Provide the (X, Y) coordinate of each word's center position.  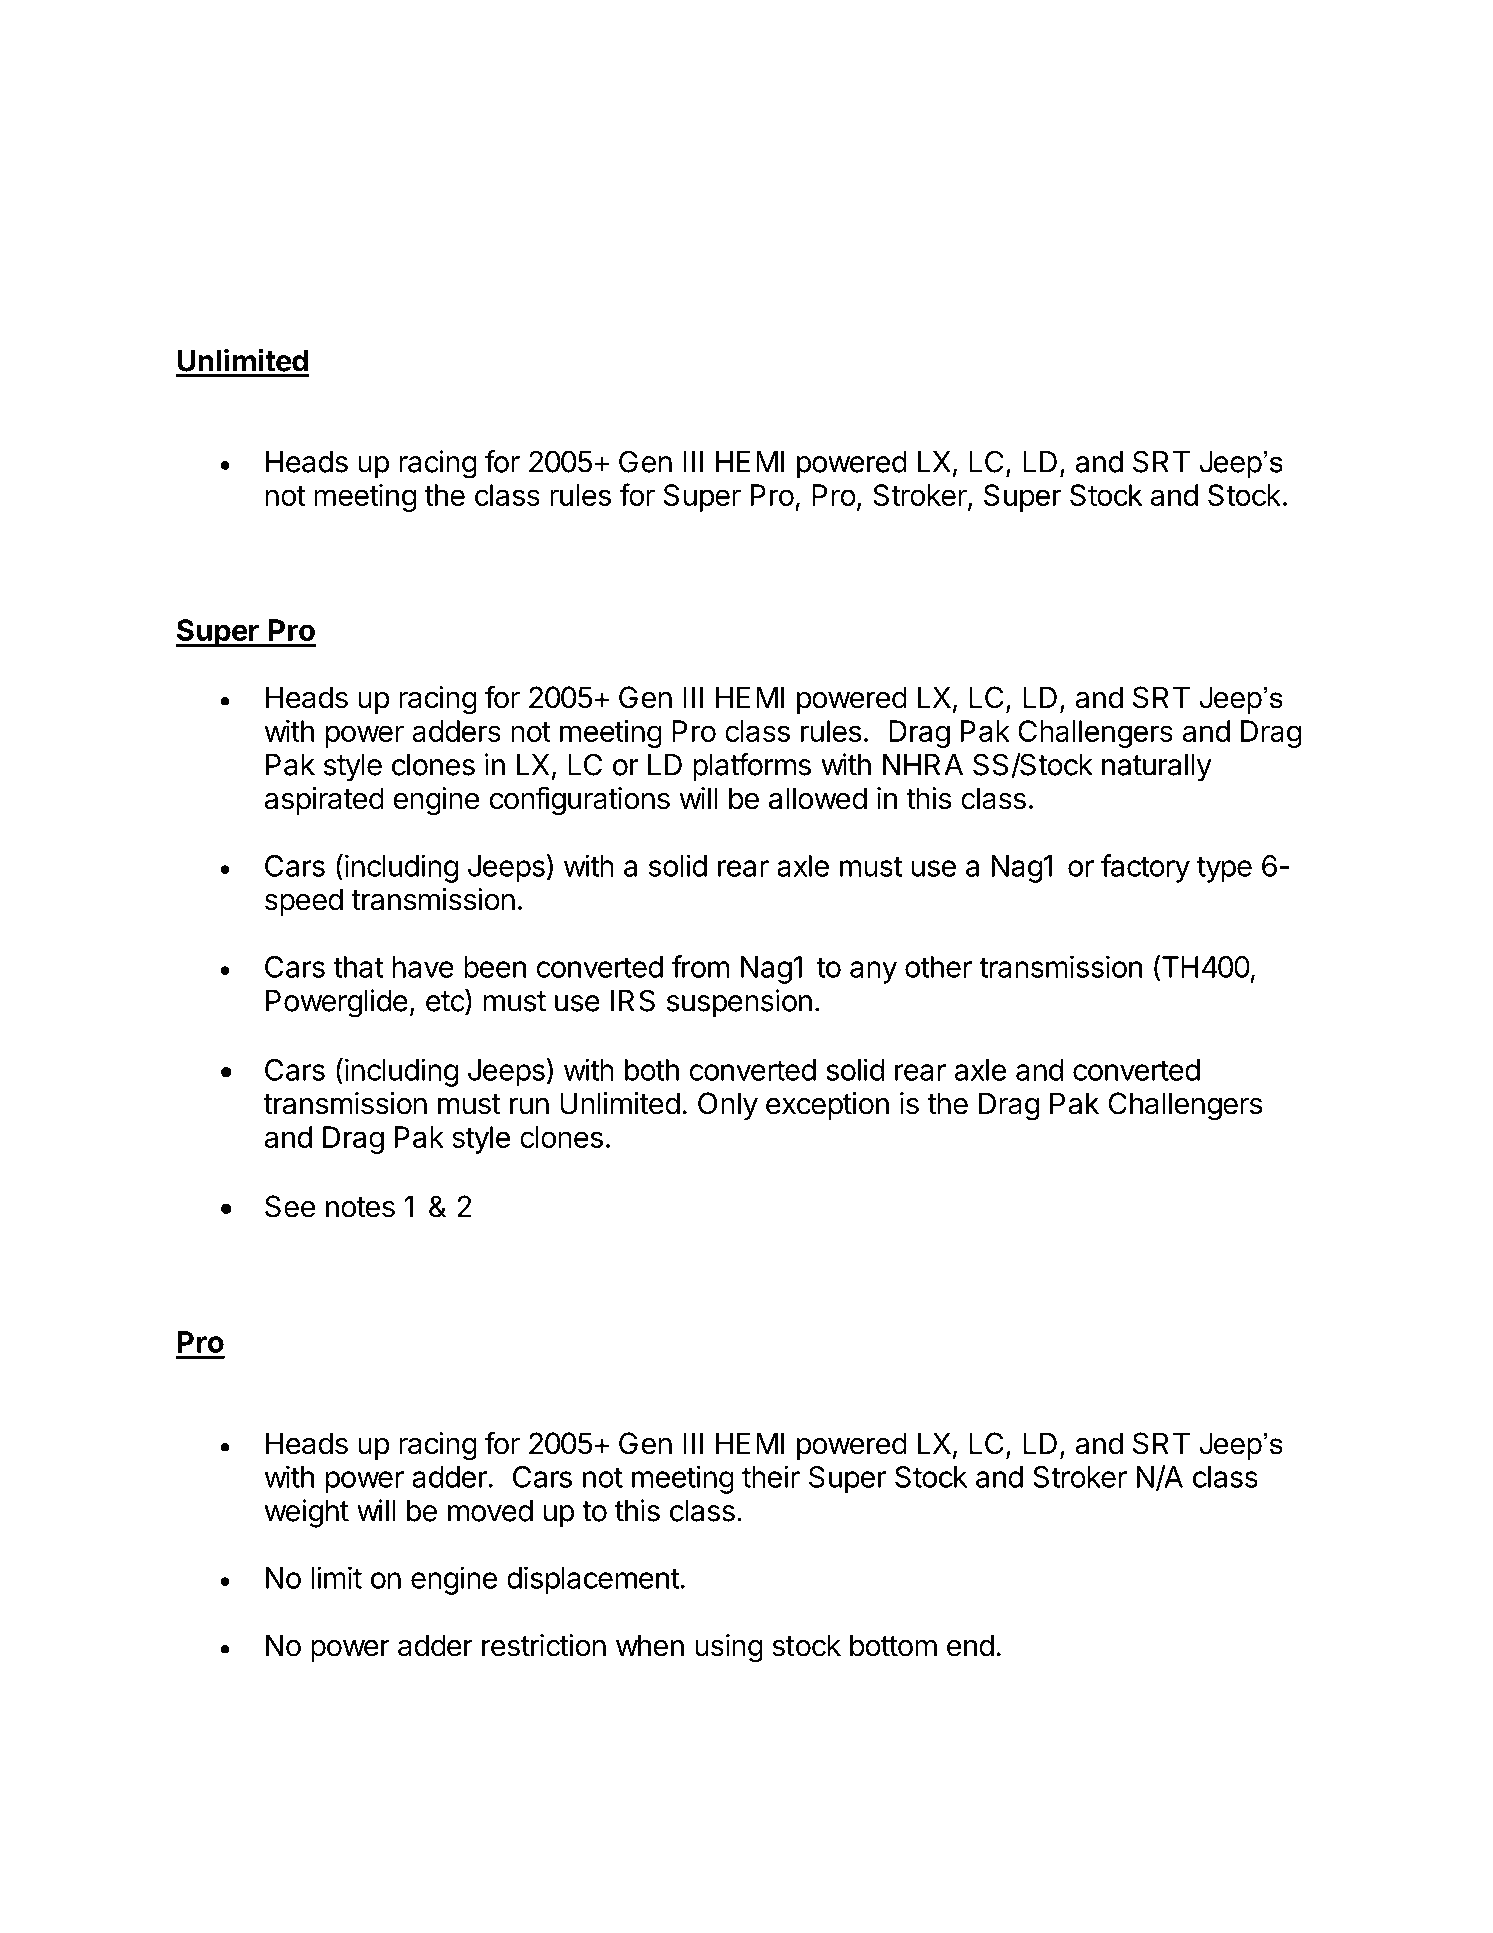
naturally (1157, 768)
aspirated (324, 801)
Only (728, 1106)
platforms (752, 767)
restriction (544, 1645)
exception (827, 1106)
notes (360, 1207)
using (729, 1648)
